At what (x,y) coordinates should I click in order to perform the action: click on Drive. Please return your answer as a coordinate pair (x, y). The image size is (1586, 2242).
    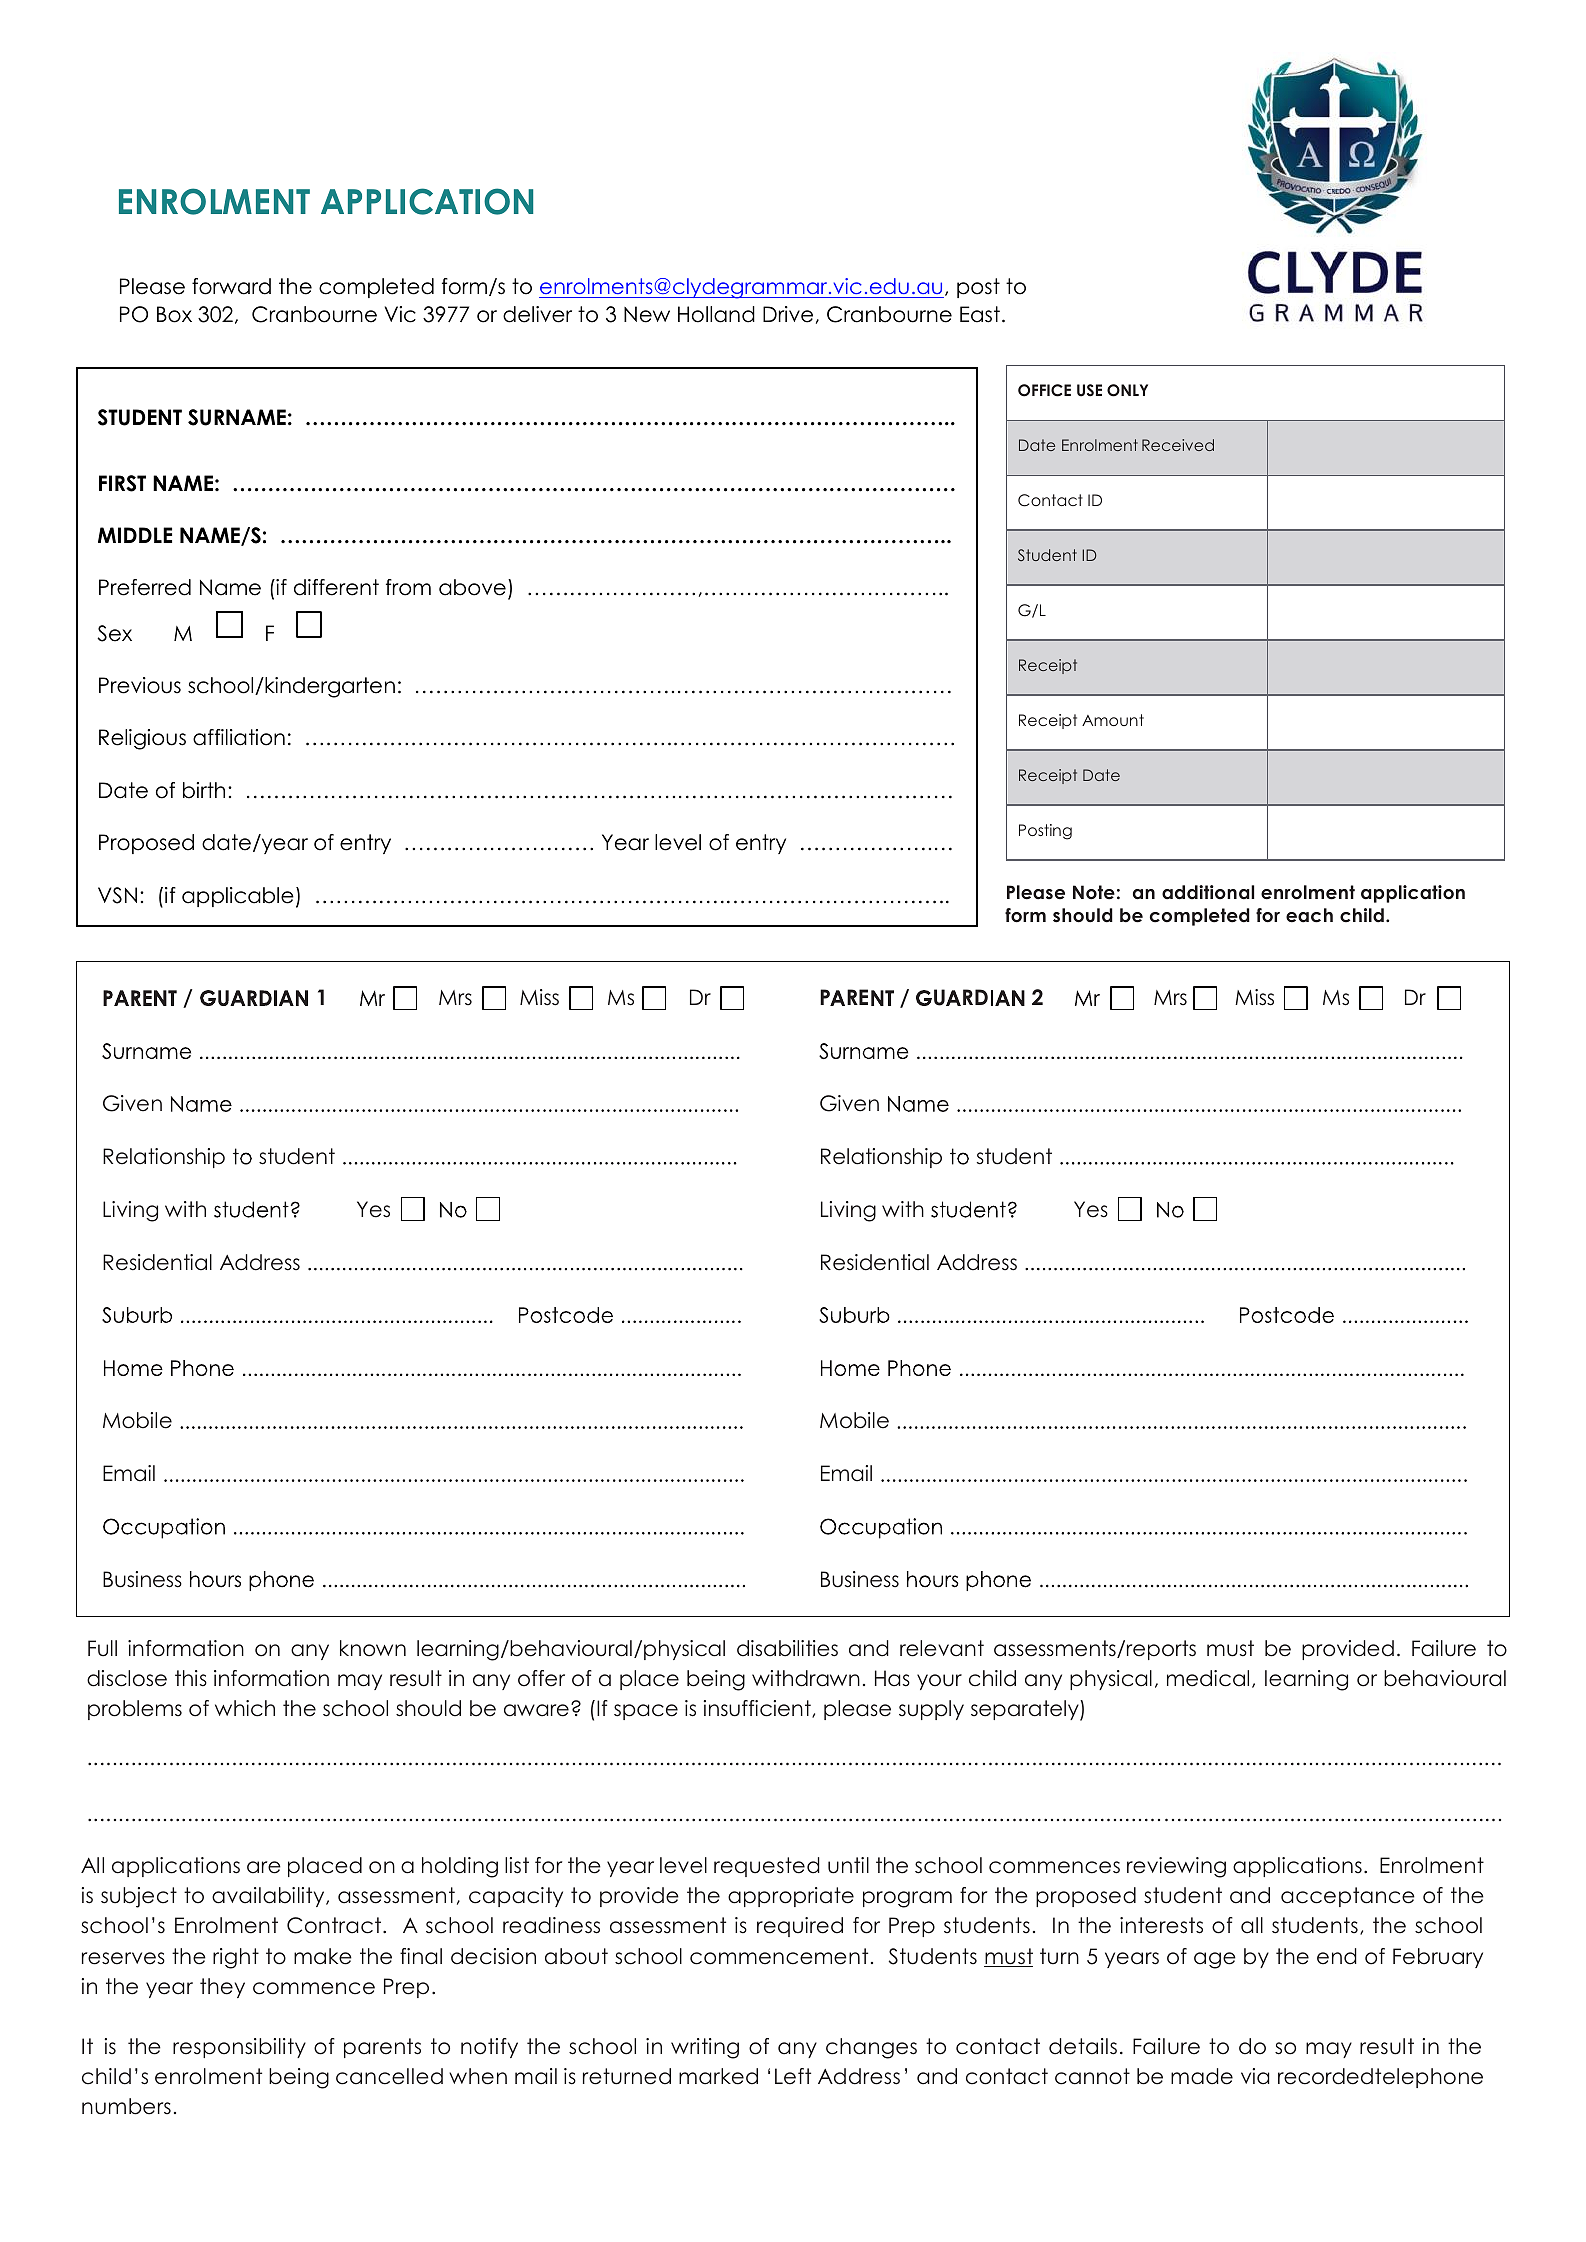
    Looking at the image, I should click on (788, 314).
